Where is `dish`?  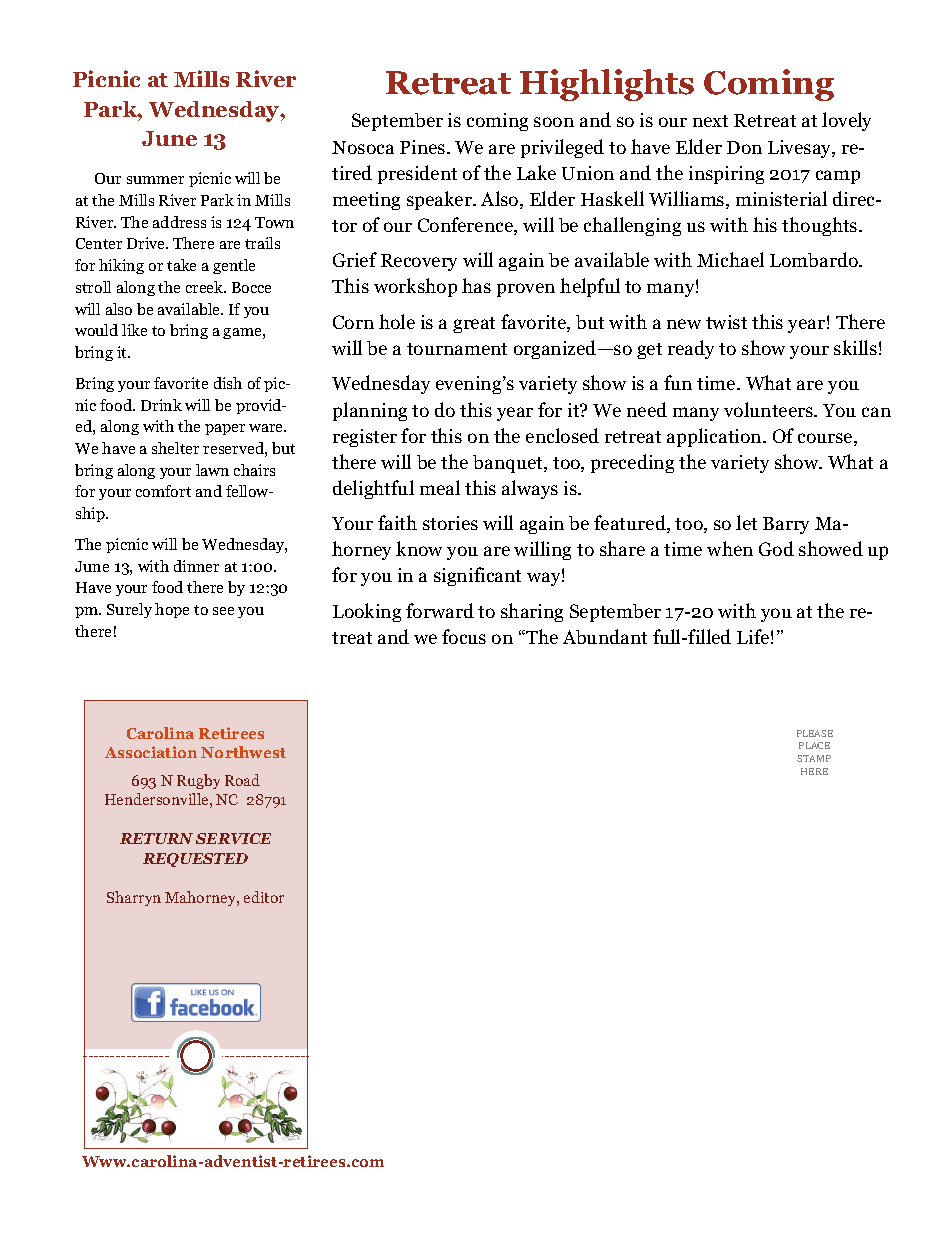
dish is located at coordinates (228, 383).
